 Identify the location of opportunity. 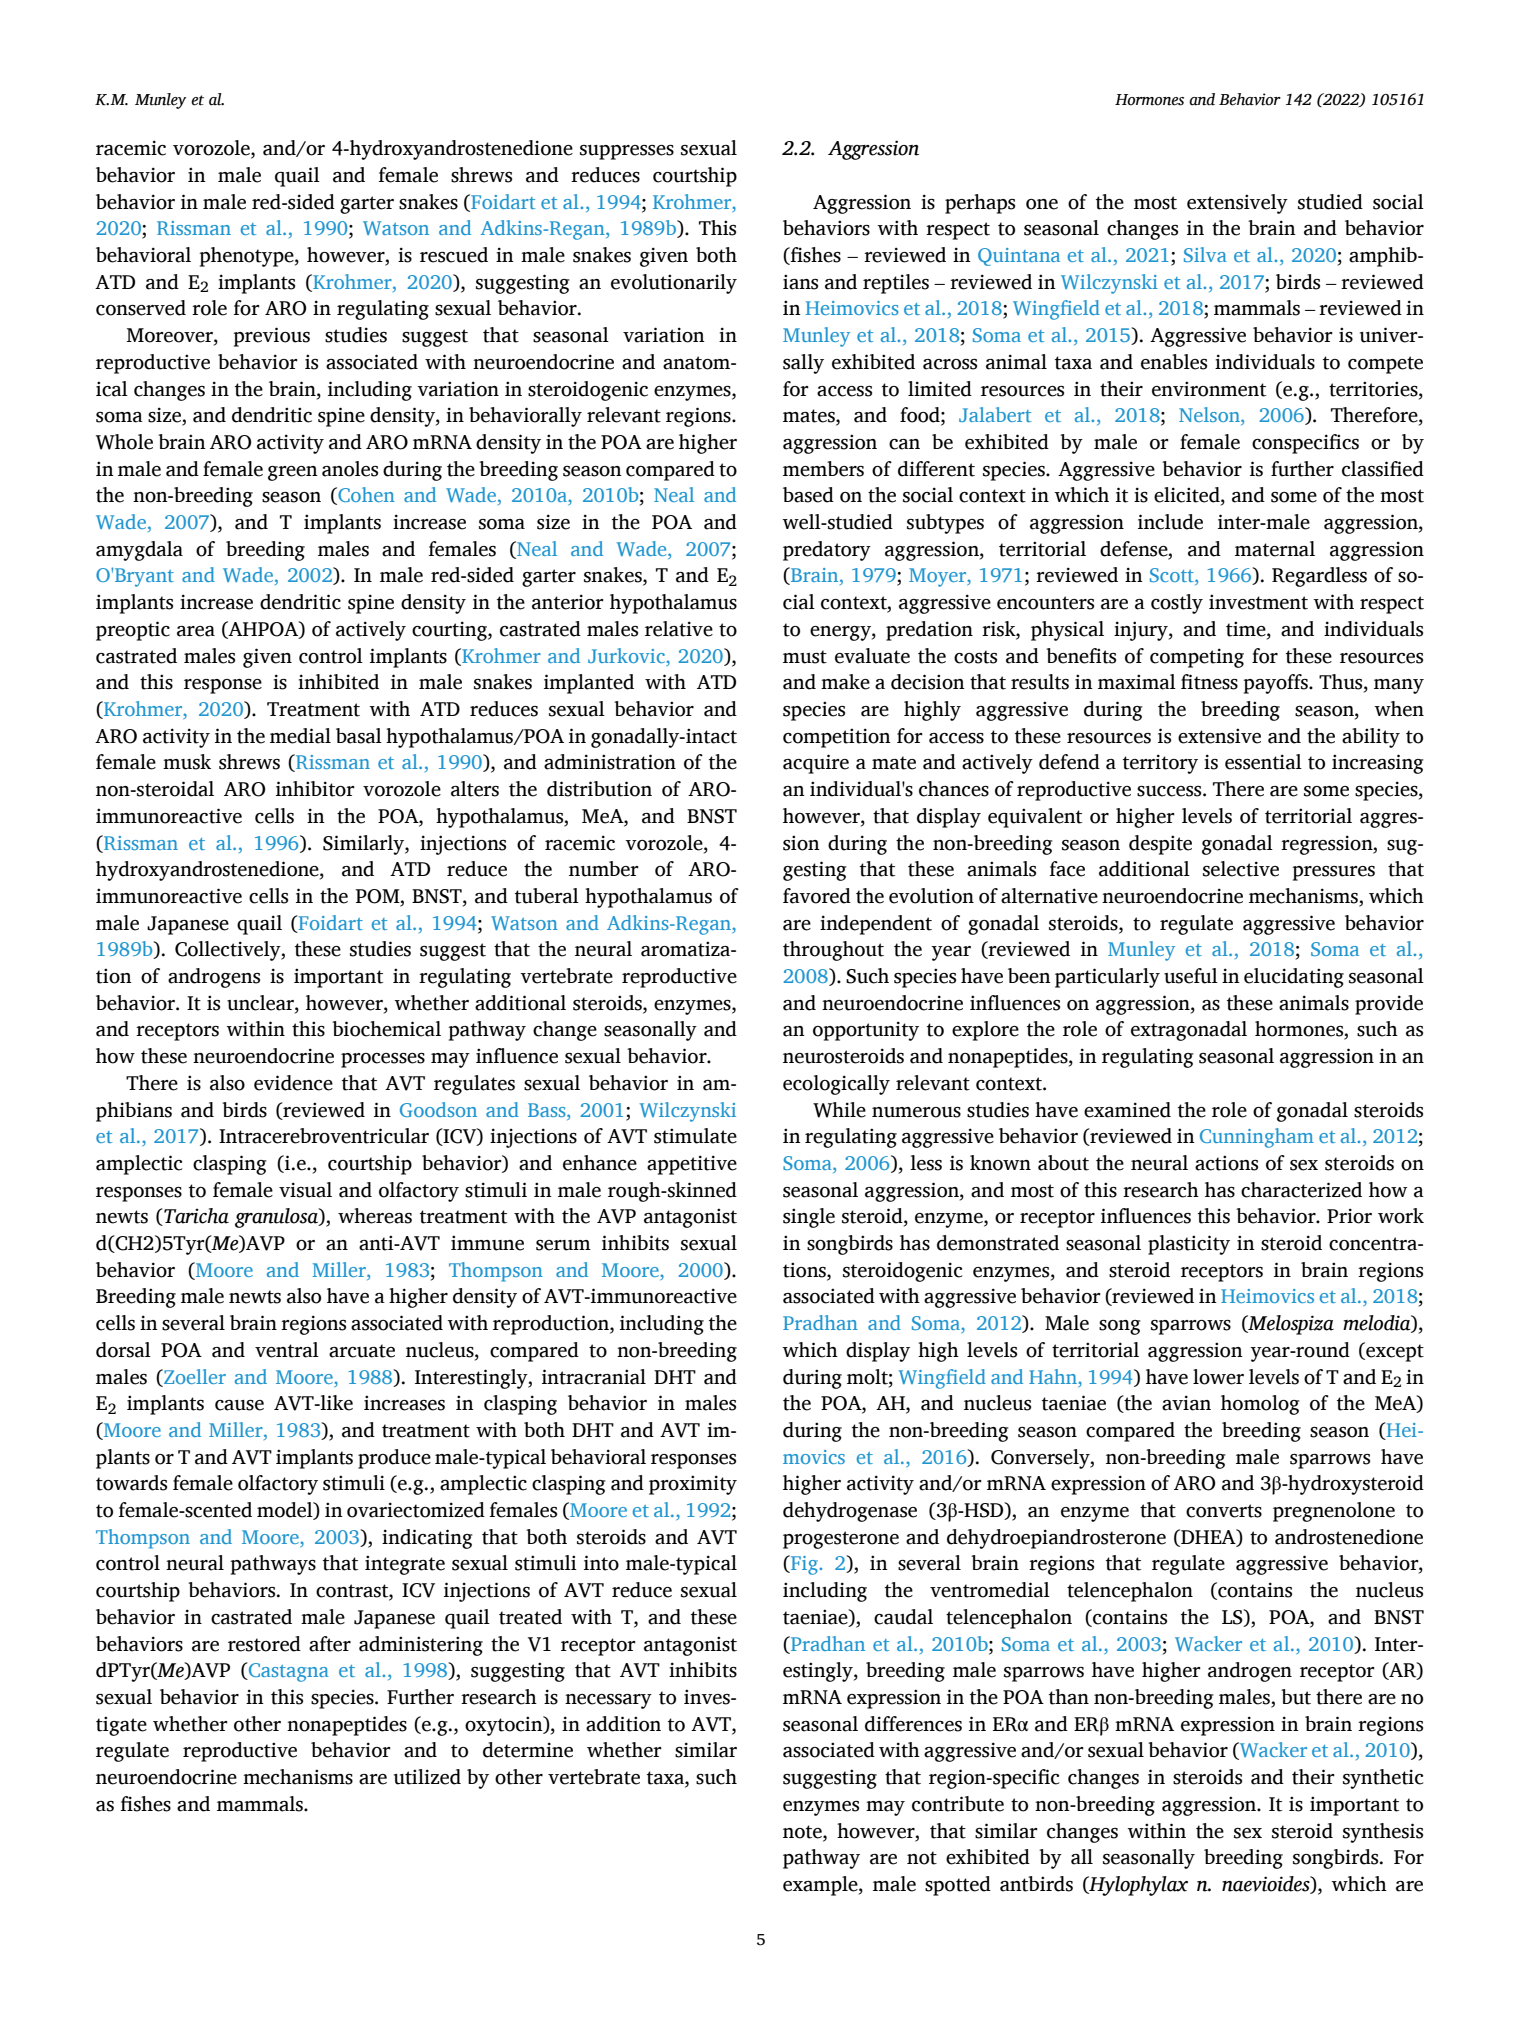
(866, 1031).
